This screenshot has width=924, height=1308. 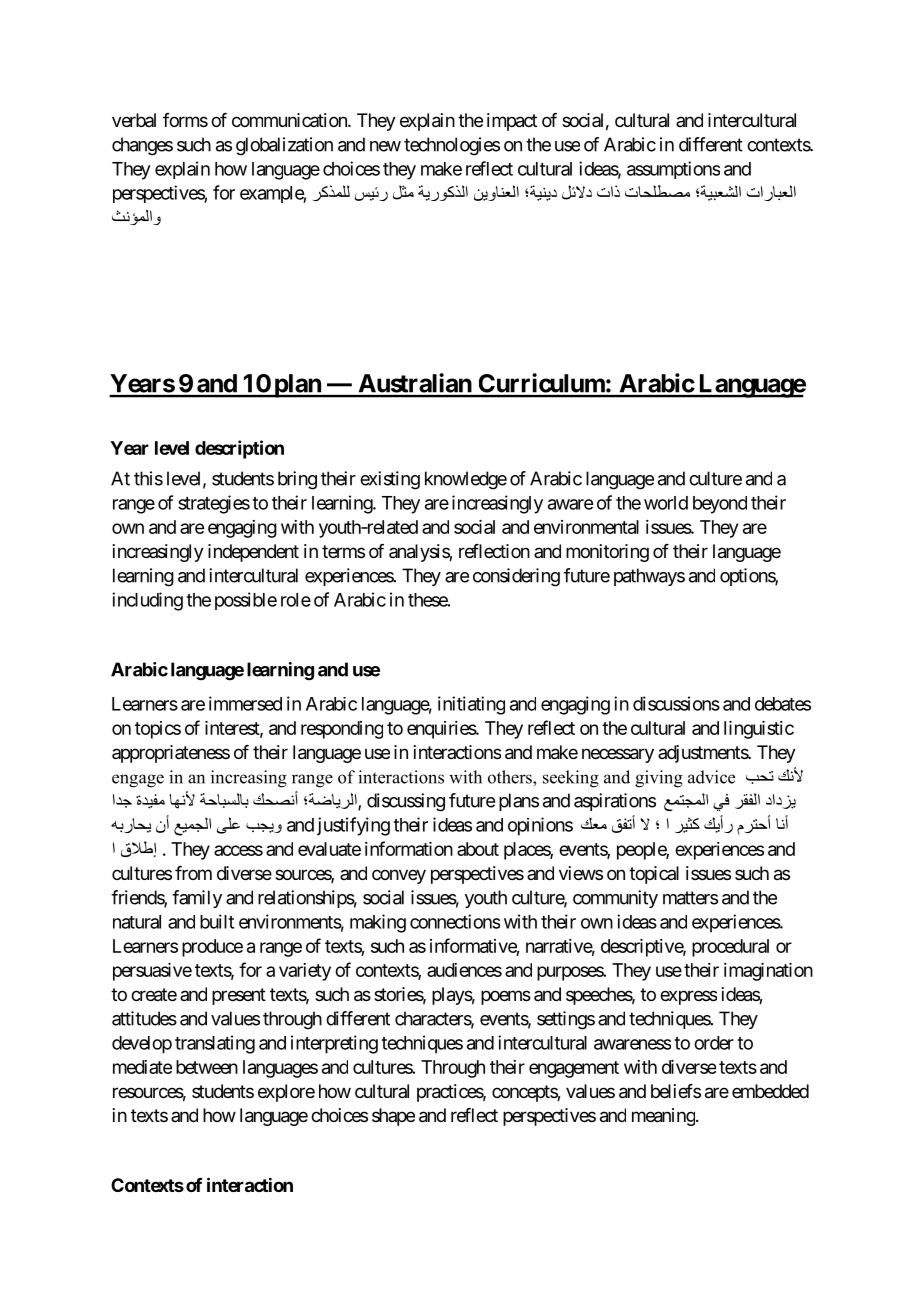 What do you see at coordinates (385, 146) in the screenshot?
I see `new` at bounding box center [385, 146].
